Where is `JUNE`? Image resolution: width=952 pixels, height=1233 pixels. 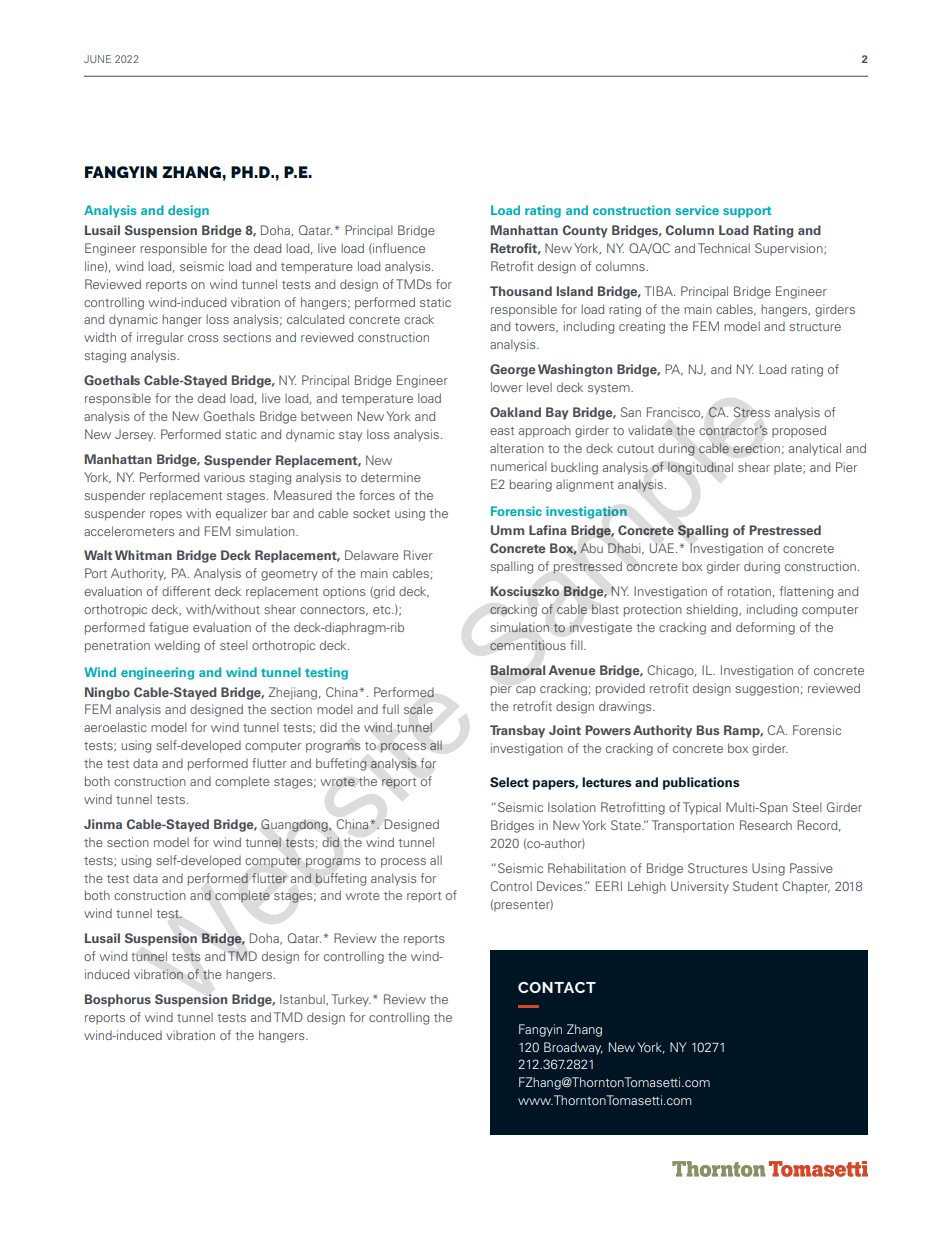
JUNE is located at coordinates (97, 59).
